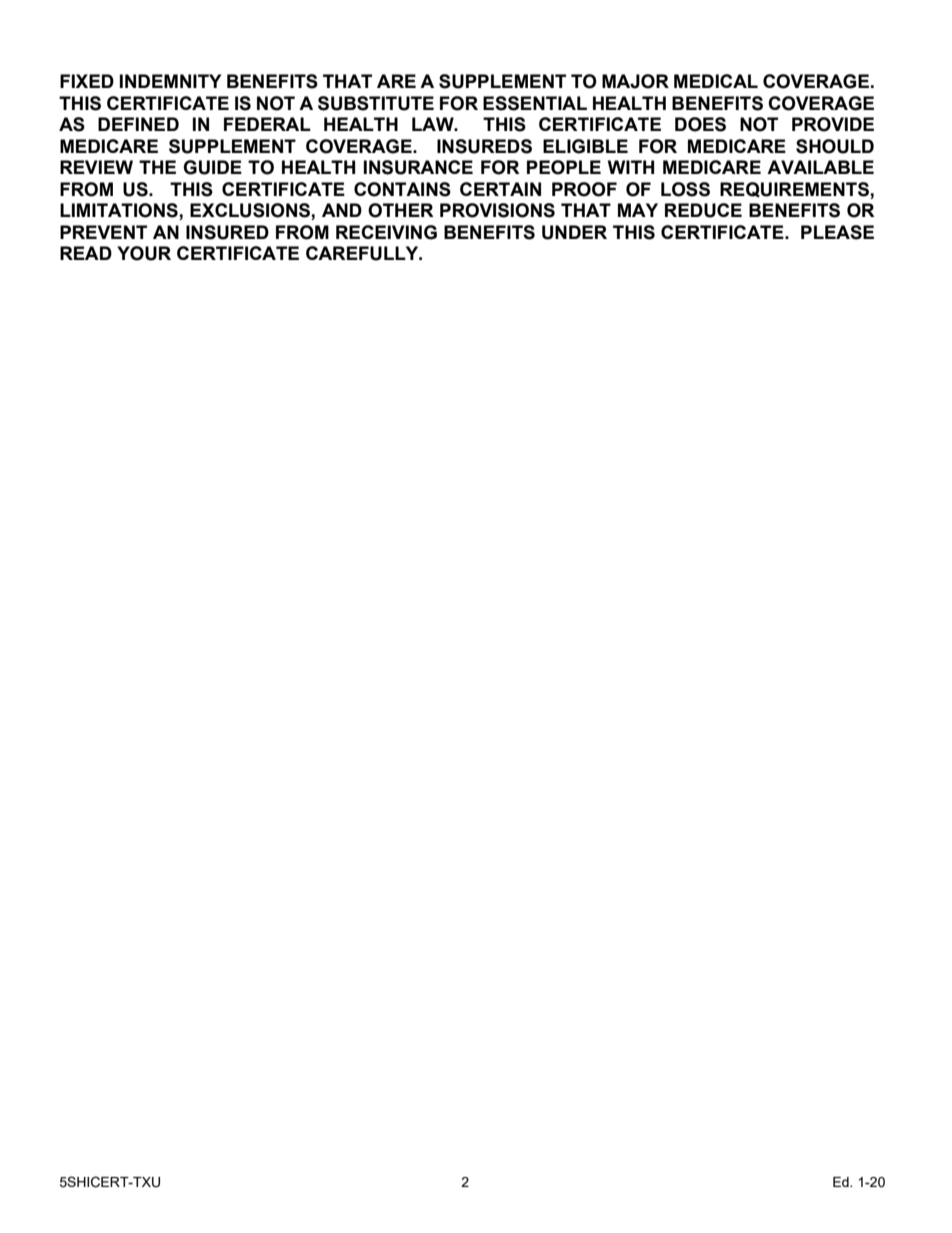  I want to click on RECEIVING, so click(386, 232).
